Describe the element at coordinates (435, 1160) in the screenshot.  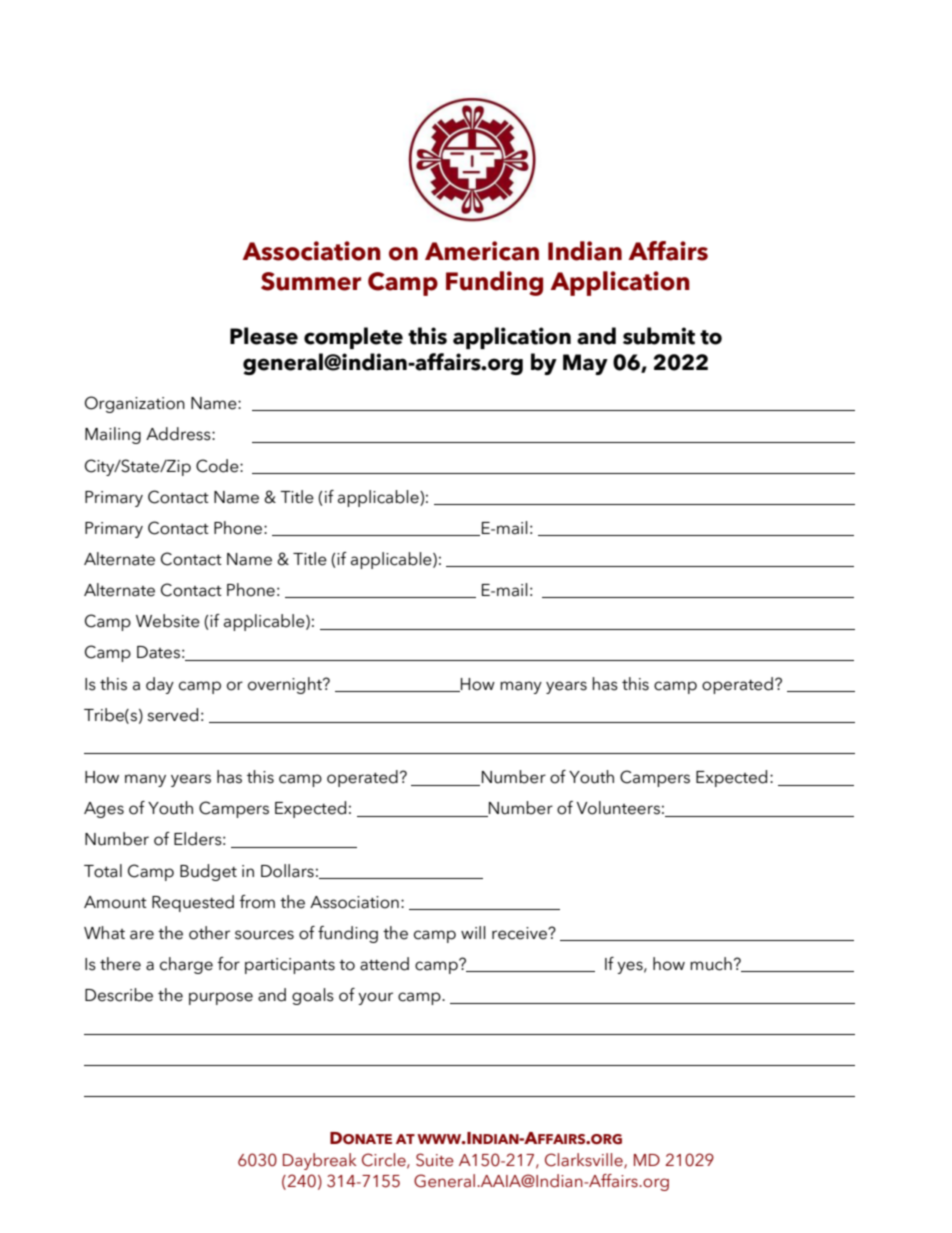
I see `Suite` at that location.
